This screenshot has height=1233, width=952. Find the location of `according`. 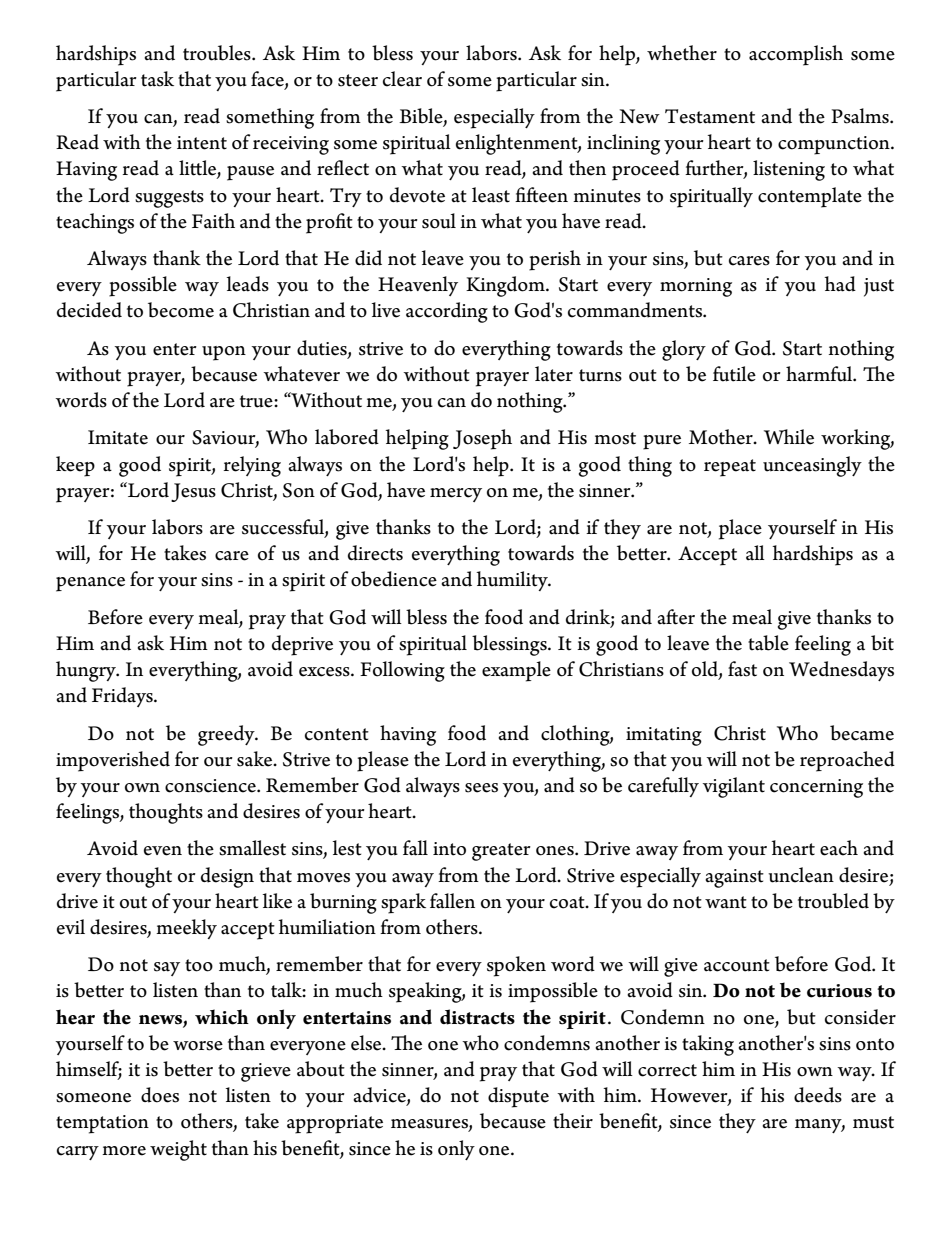

according is located at coordinates (447, 312).
